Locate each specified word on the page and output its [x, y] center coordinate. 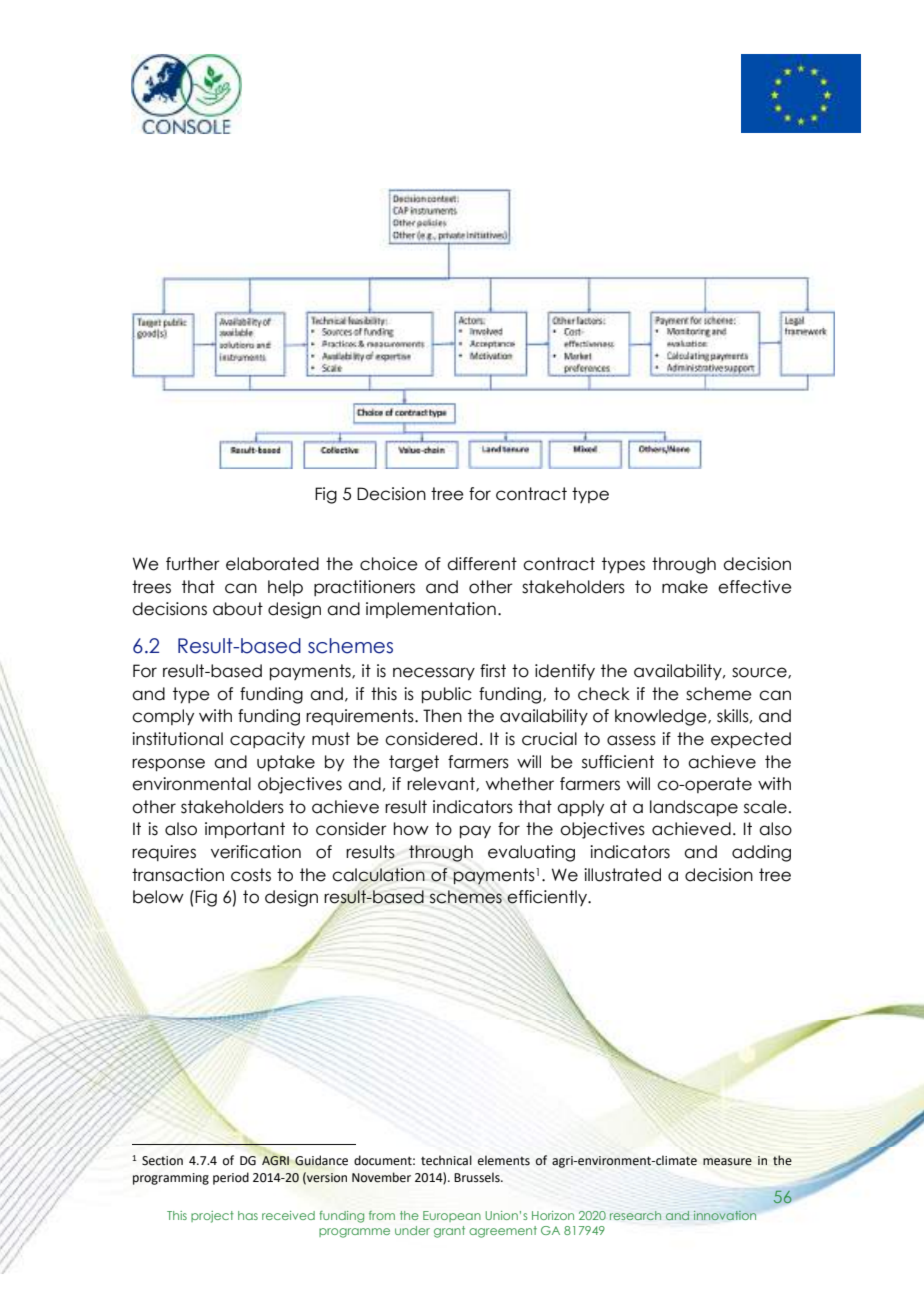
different [482, 564]
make [685, 587]
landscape [694, 808]
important [245, 830]
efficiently [548, 898]
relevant [442, 784]
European [452, 1216]
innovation [725, 1215]
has [248, 1215]
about [238, 609]
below [158, 897]
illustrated [622, 875]
